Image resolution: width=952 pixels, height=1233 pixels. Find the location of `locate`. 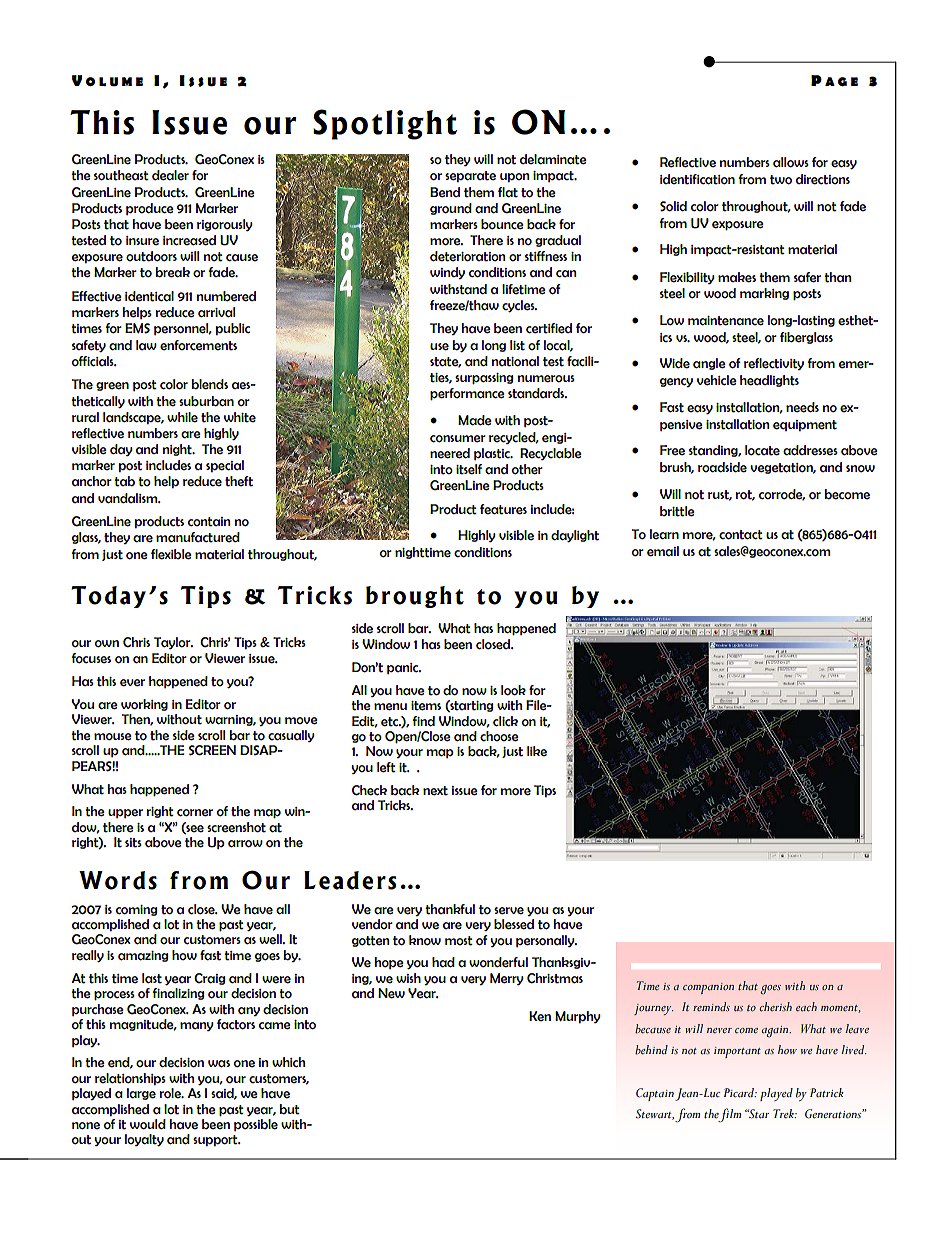

locate is located at coordinates (762, 450).
